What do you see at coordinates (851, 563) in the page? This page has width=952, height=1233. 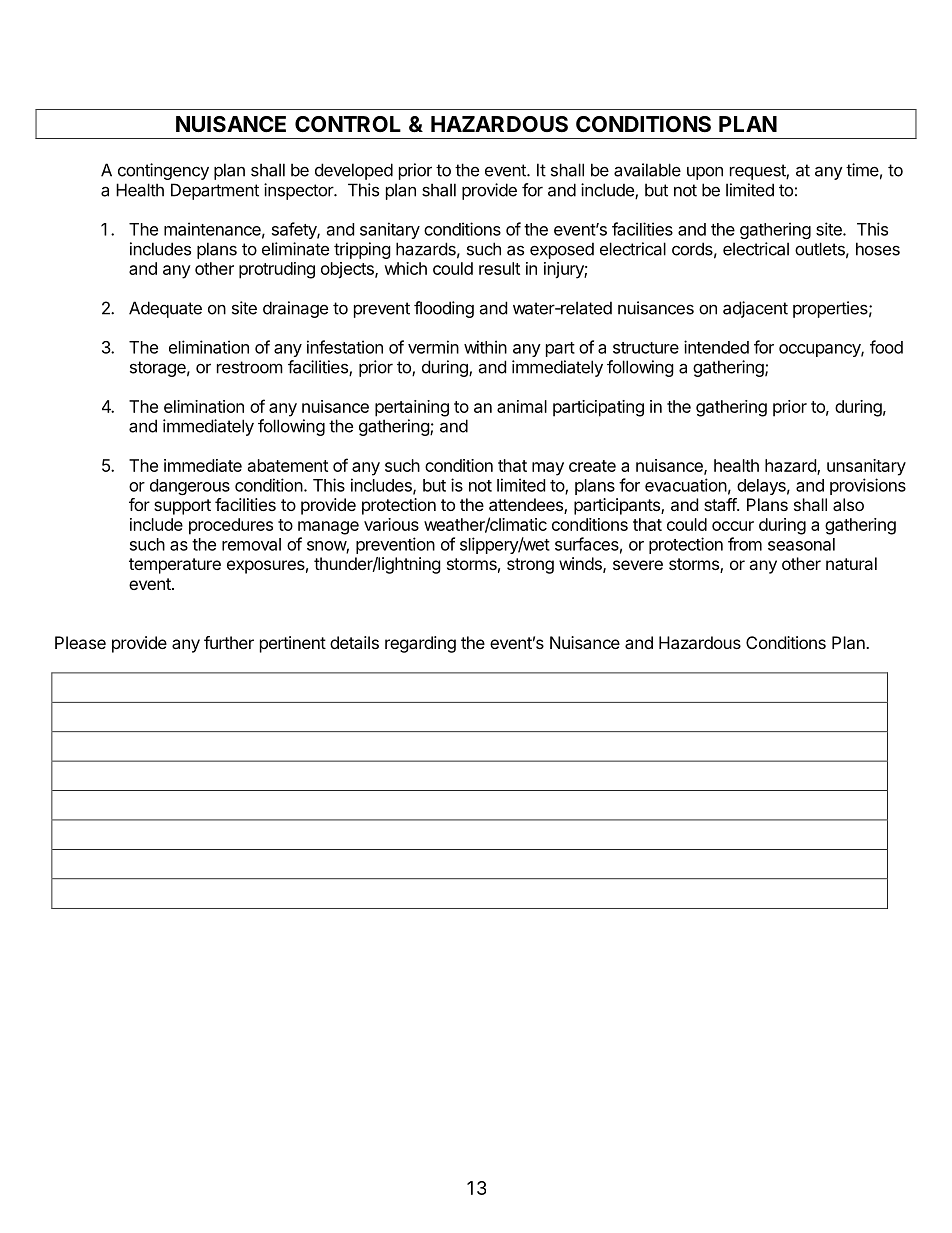 I see `natural` at bounding box center [851, 563].
